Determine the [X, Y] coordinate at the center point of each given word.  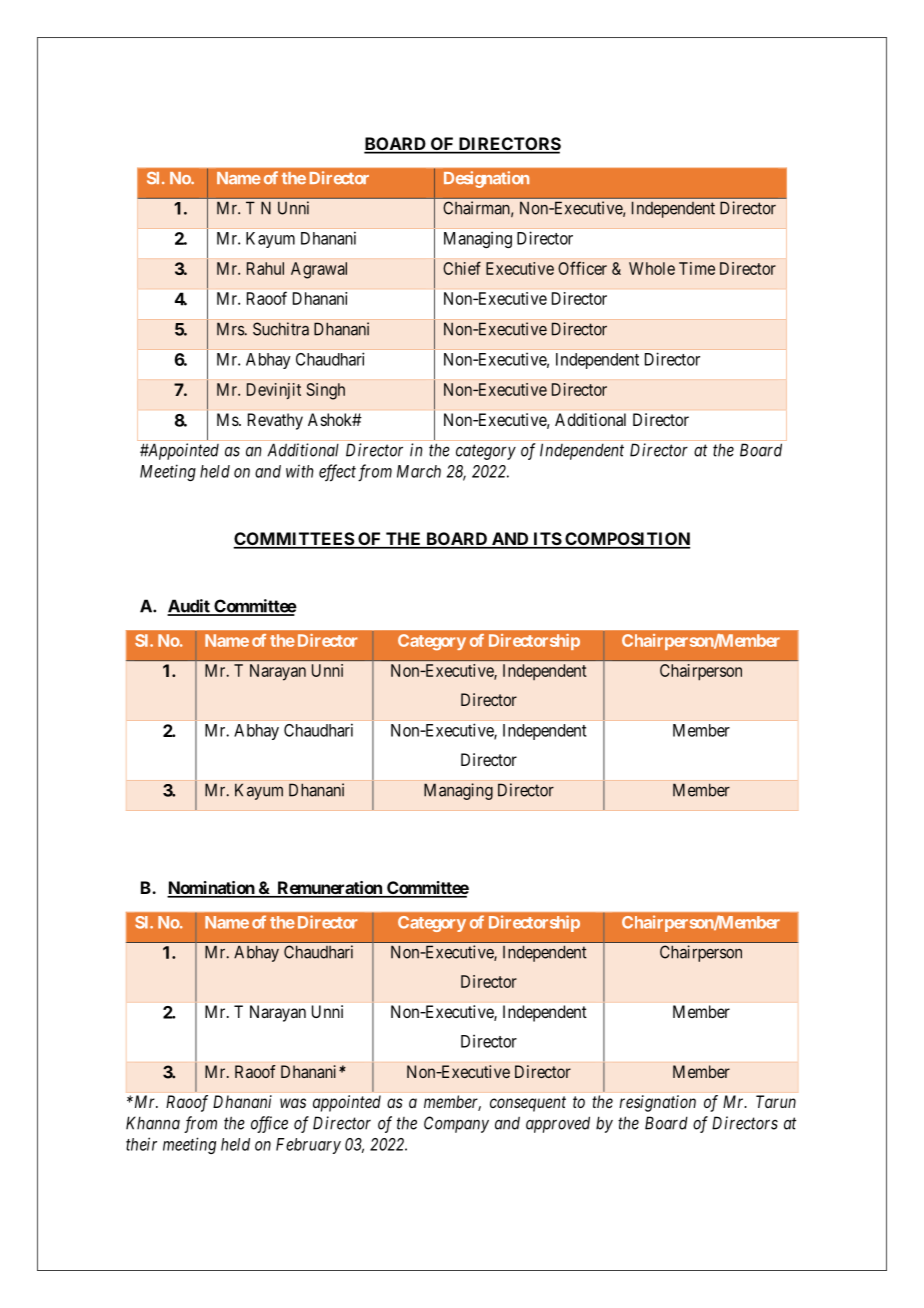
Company [456, 1124]
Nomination [211, 889]
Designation [486, 179]
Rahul [265, 268]
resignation [657, 1103]
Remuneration [329, 889]
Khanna [153, 1123]
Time [697, 268]
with [300, 471]
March [419, 471]
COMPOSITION [626, 540]
